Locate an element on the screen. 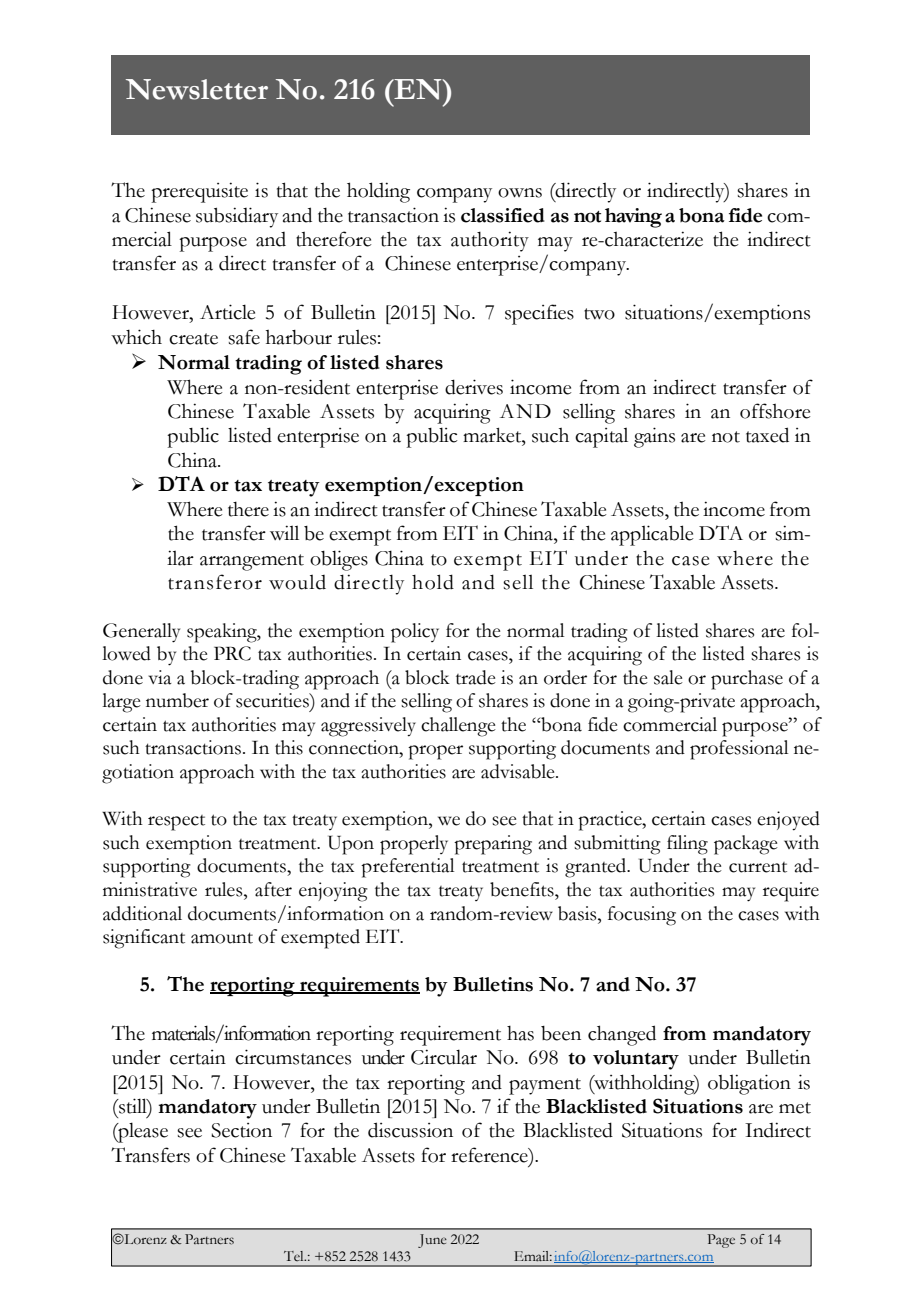 The image size is (924, 1307). classified is located at coordinates (503, 215).
